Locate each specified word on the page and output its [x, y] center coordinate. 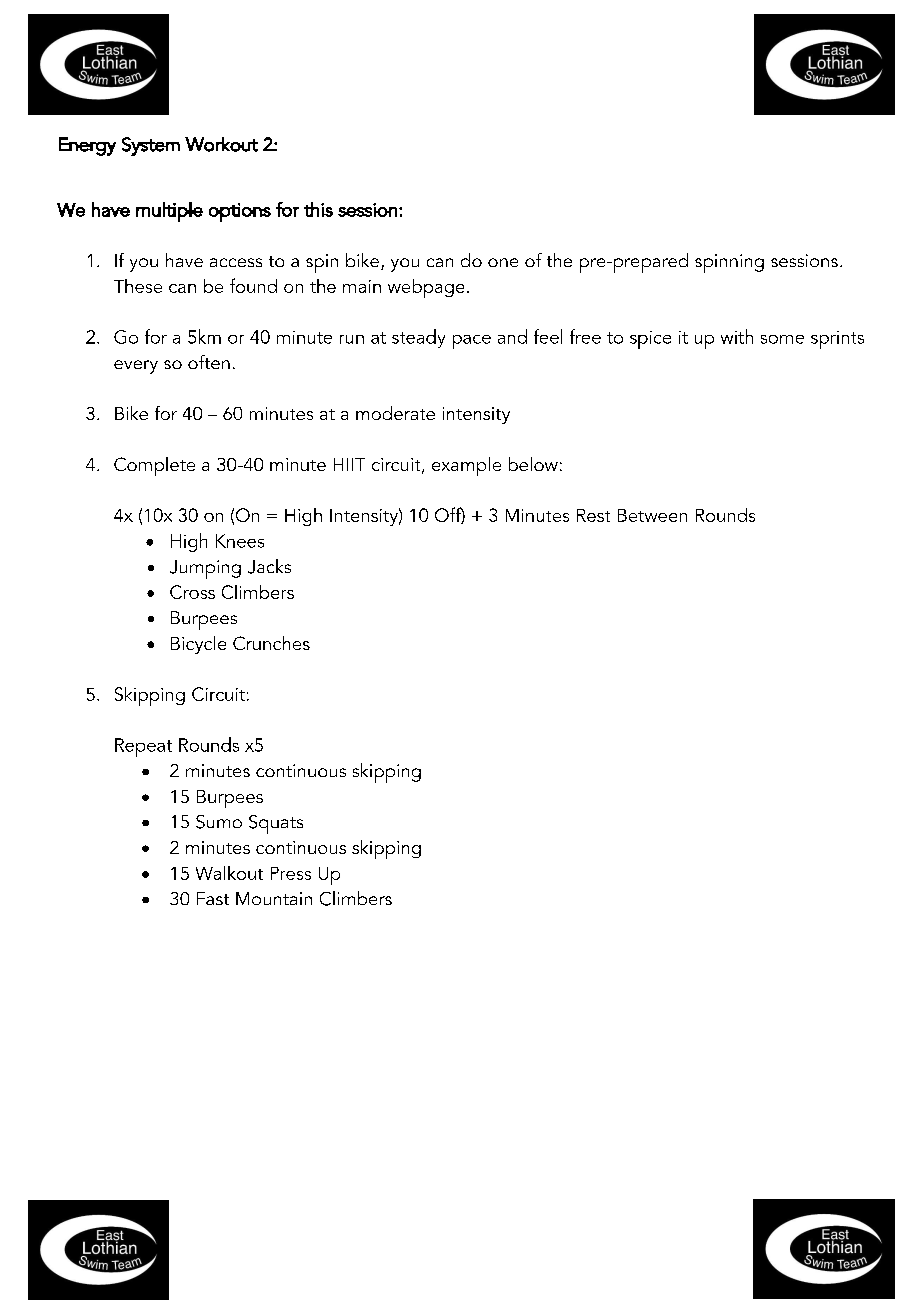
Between [652, 515]
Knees [240, 541]
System [151, 146]
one [503, 262]
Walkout [229, 873]
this [318, 209]
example [466, 466]
